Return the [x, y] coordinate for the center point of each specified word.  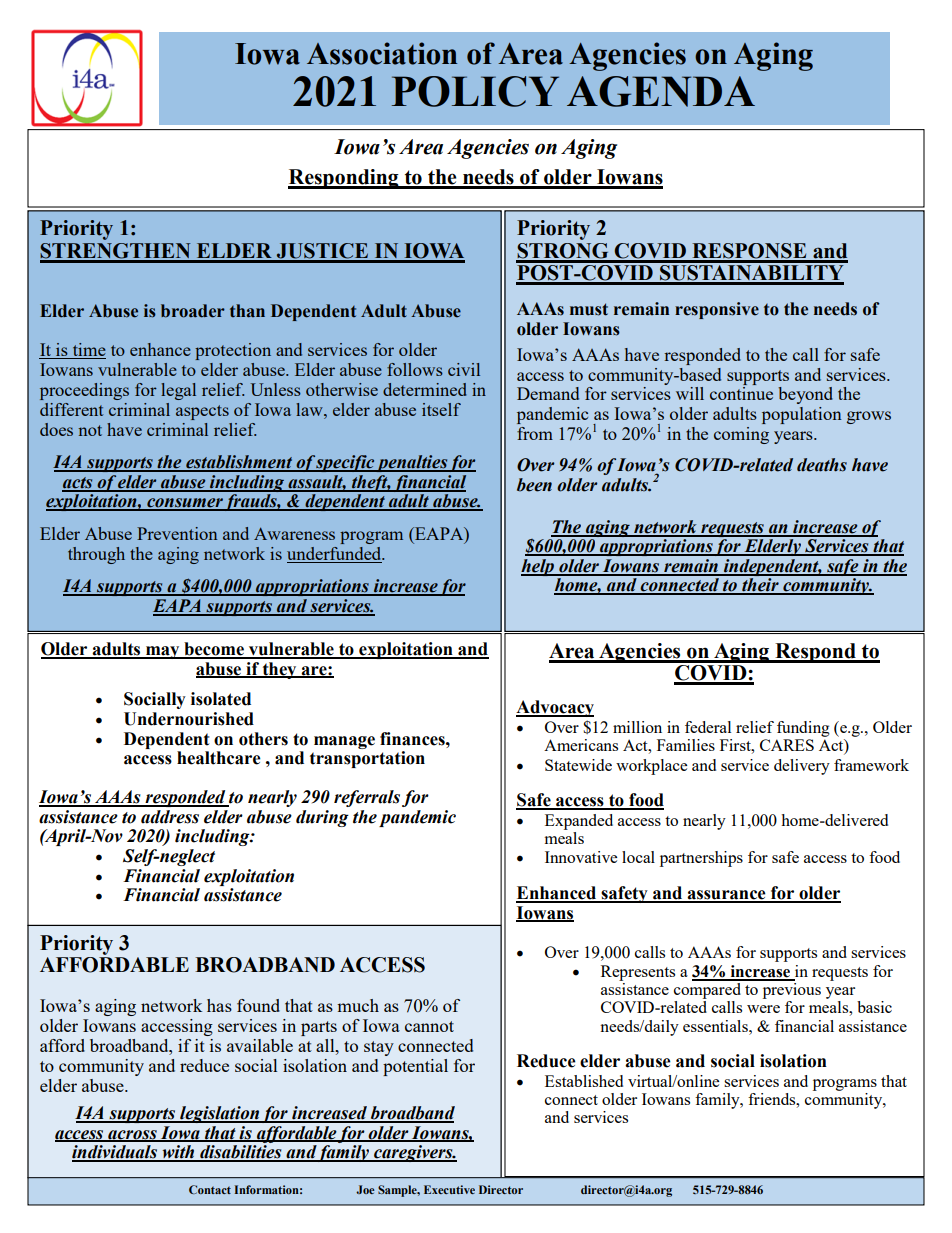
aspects [202, 412]
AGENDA [661, 91]
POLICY [475, 91]
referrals [367, 798]
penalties [412, 463]
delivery [802, 767]
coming [741, 435]
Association [382, 53]
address [170, 817]
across [132, 1135]
